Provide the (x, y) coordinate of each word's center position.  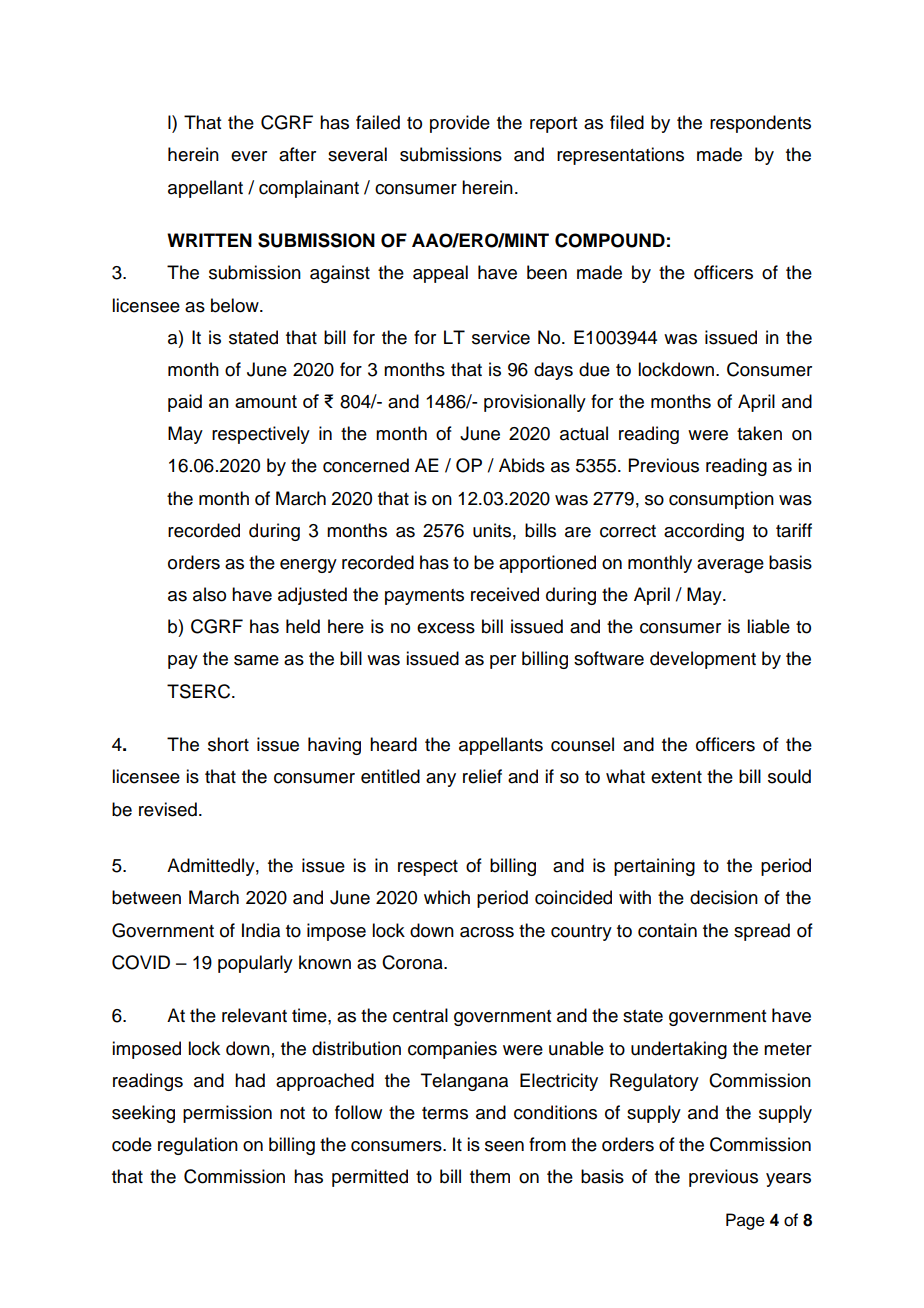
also (209, 594)
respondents (760, 124)
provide (460, 124)
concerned (366, 465)
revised (168, 809)
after (297, 154)
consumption (721, 500)
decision (724, 897)
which (447, 897)
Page (745, 1221)
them (490, 1176)
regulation (198, 1146)
